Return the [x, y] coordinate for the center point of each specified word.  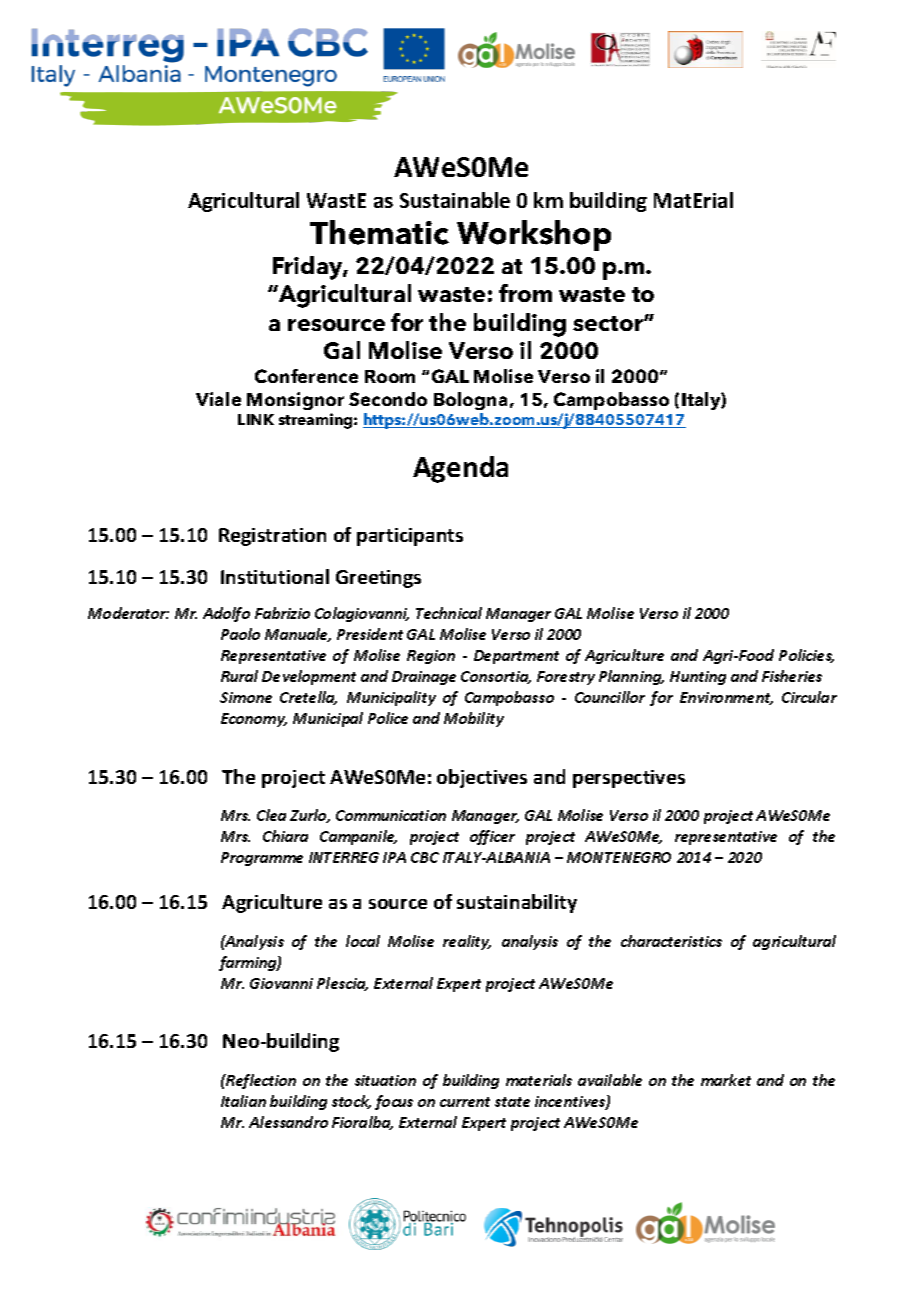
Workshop [534, 235]
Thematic [379, 232]
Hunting [698, 678]
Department [516, 657]
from [525, 293]
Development [309, 677]
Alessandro [288, 1122]
